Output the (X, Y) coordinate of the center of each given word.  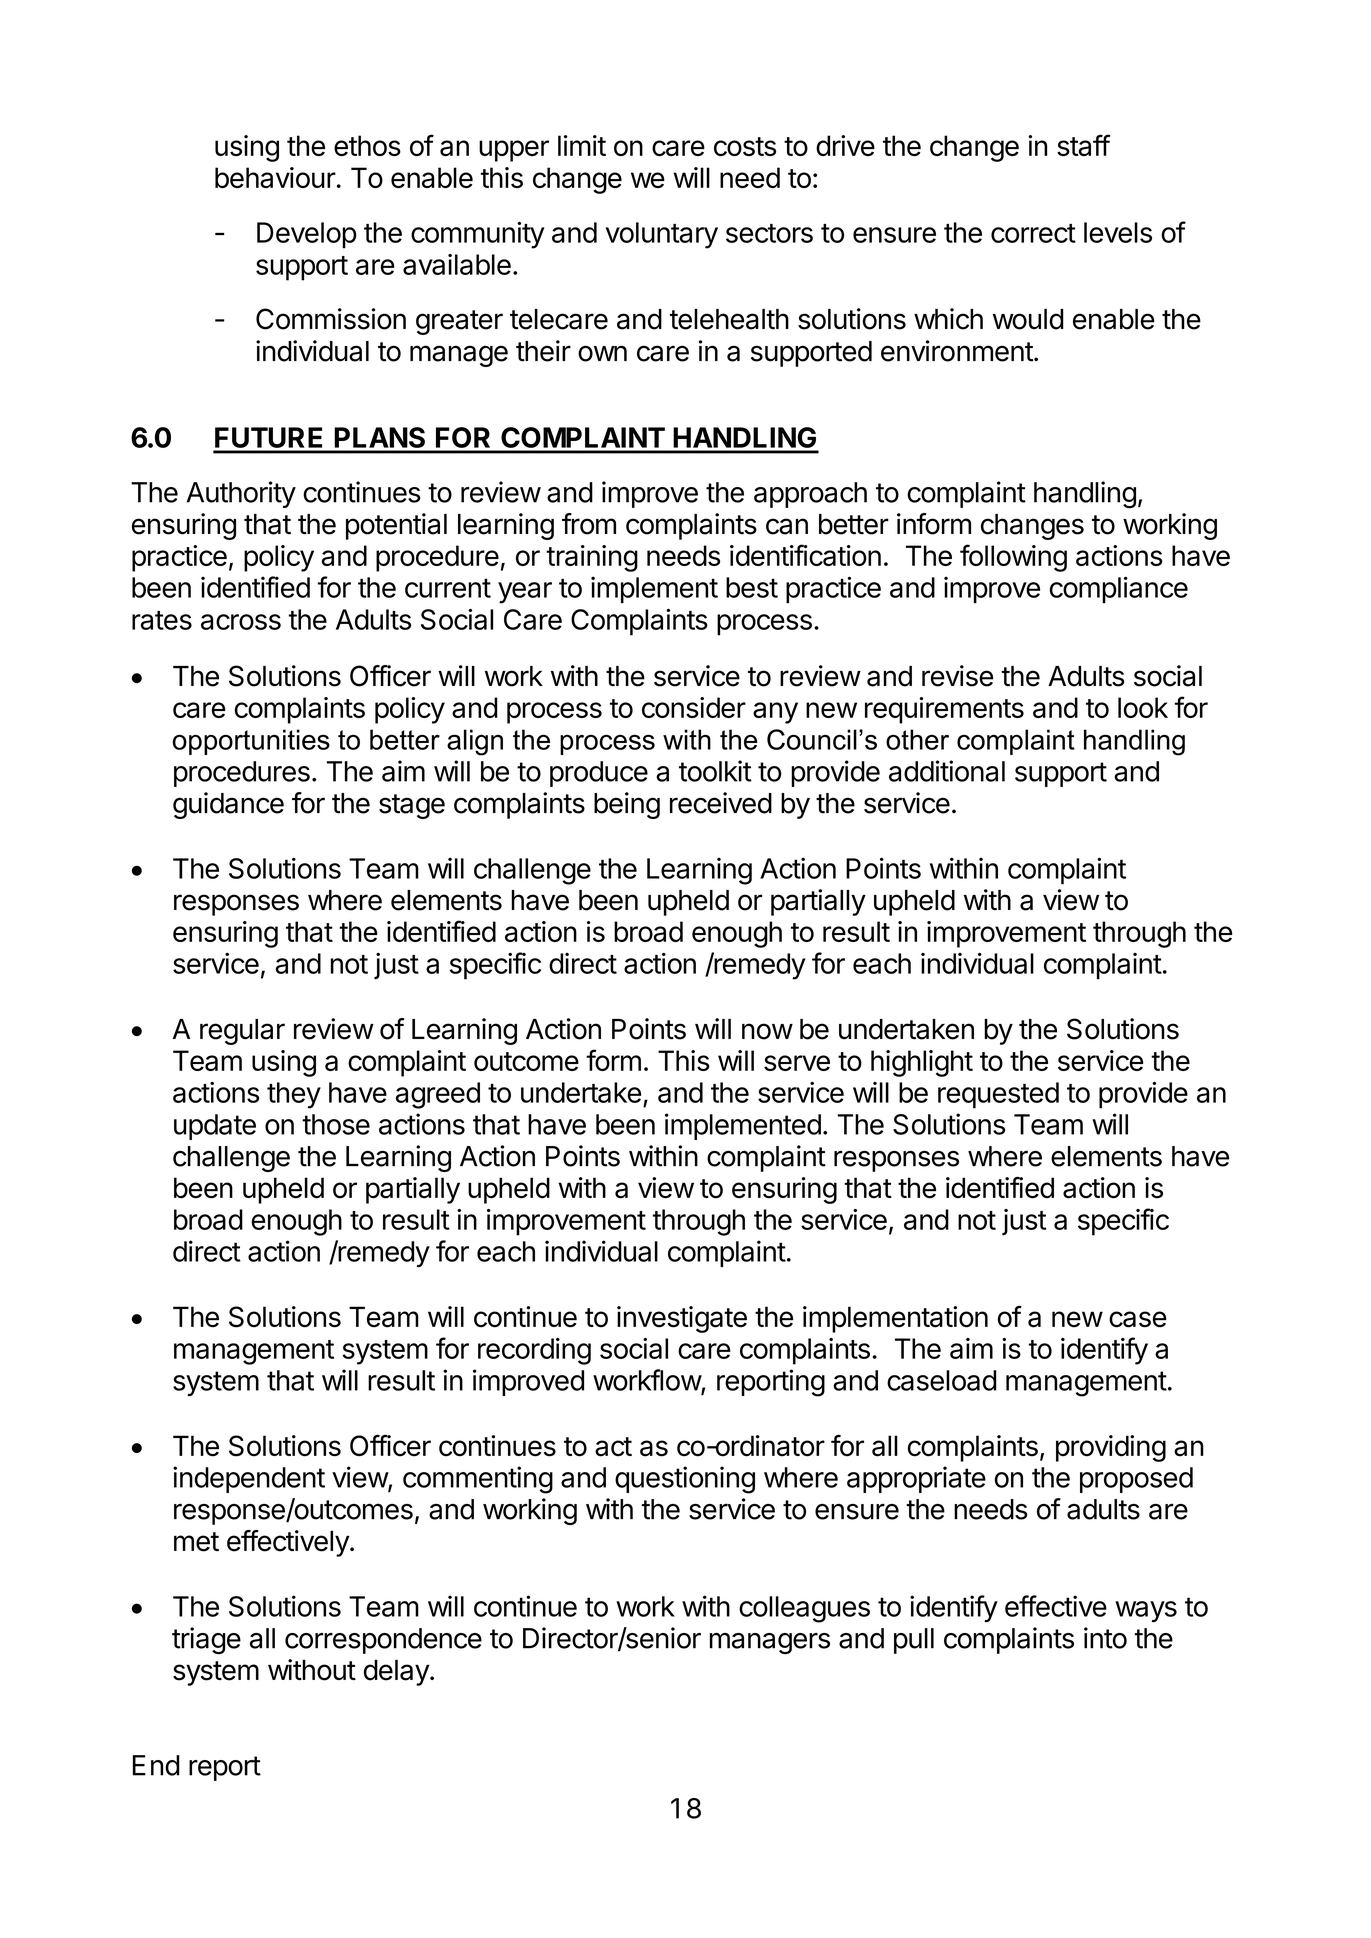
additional (947, 771)
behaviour (275, 177)
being (627, 805)
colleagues (804, 1609)
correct (1033, 233)
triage (206, 1640)
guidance (228, 805)
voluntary (662, 235)
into (1105, 1638)
